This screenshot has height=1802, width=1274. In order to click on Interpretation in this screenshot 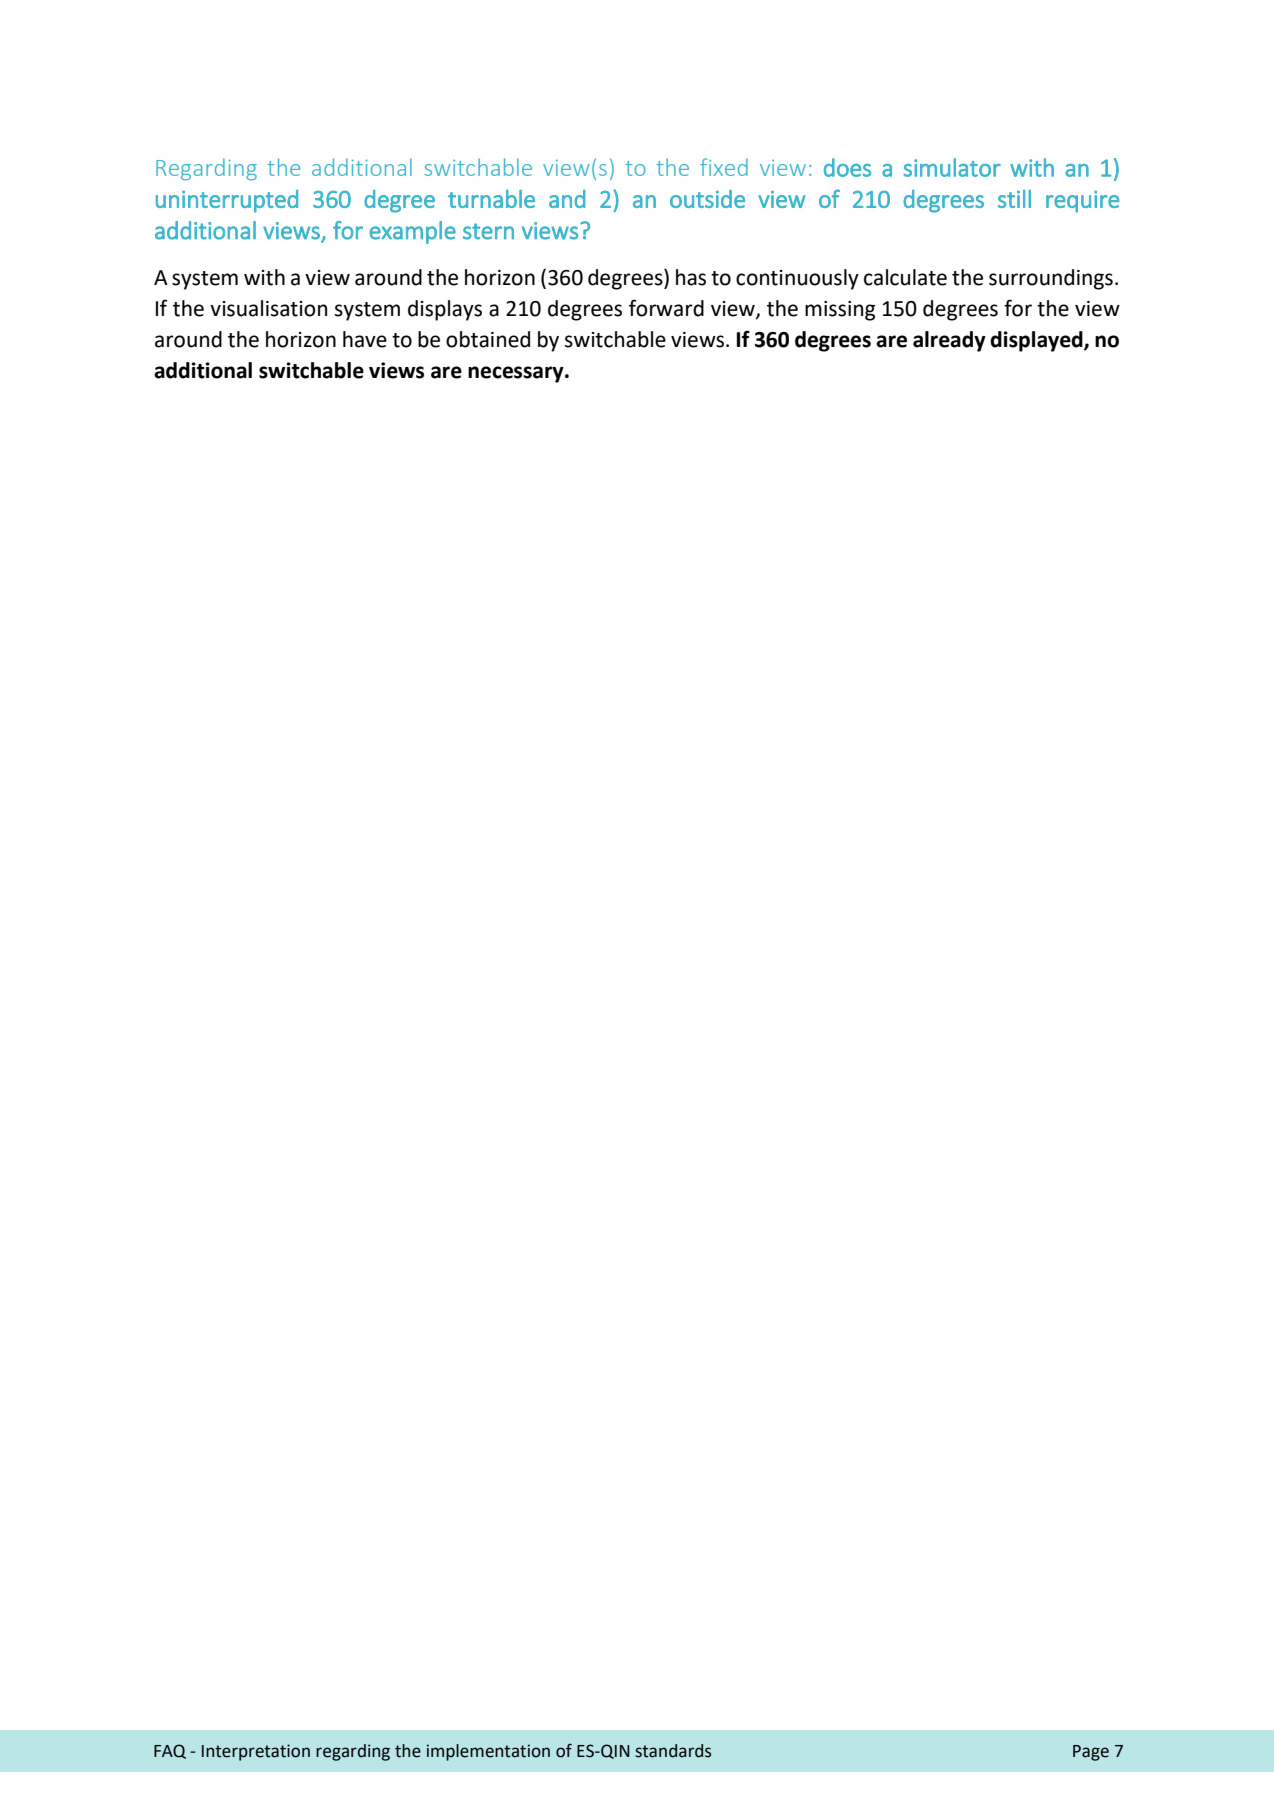, I will do `click(256, 1752)`.
